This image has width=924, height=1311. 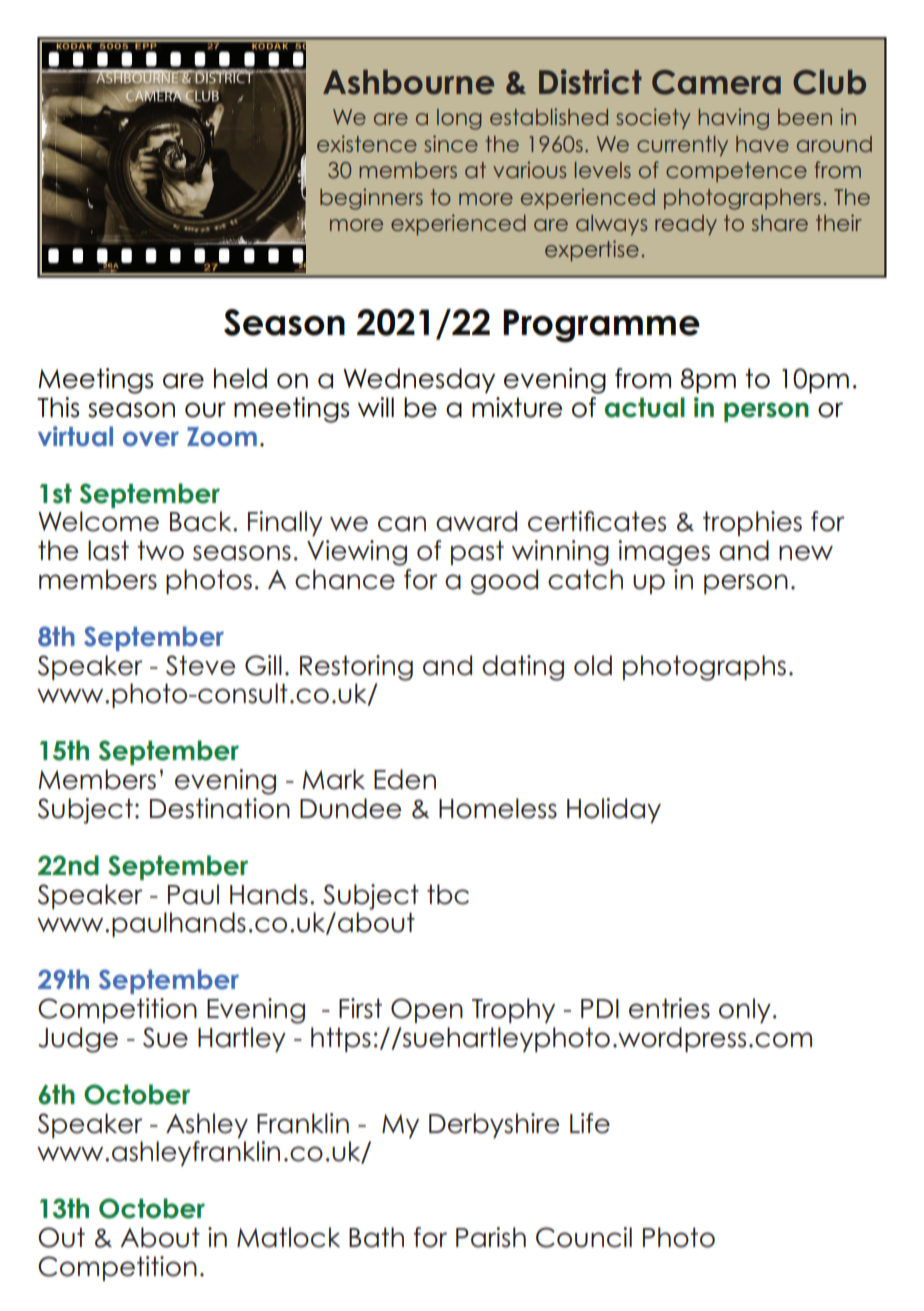 What do you see at coordinates (367, 143) in the image?
I see `existence` at bounding box center [367, 143].
